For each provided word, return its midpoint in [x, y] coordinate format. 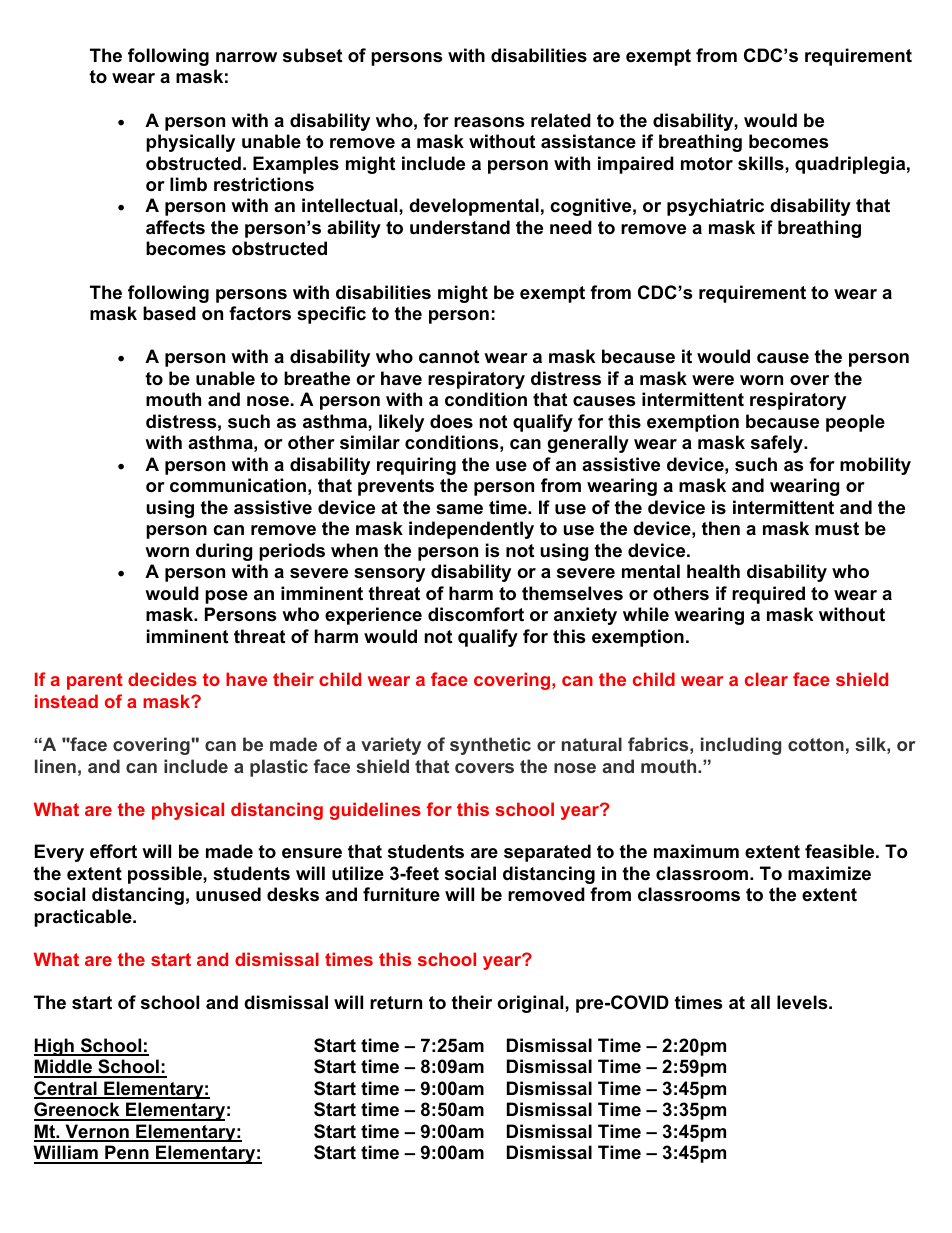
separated [547, 853]
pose [226, 597]
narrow [246, 57]
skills [762, 163]
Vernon [97, 1132]
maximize [829, 873]
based [169, 313]
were [713, 380]
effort [113, 851]
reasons [489, 122]
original [531, 1004]
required [768, 595]
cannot [449, 357]
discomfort [476, 614]
